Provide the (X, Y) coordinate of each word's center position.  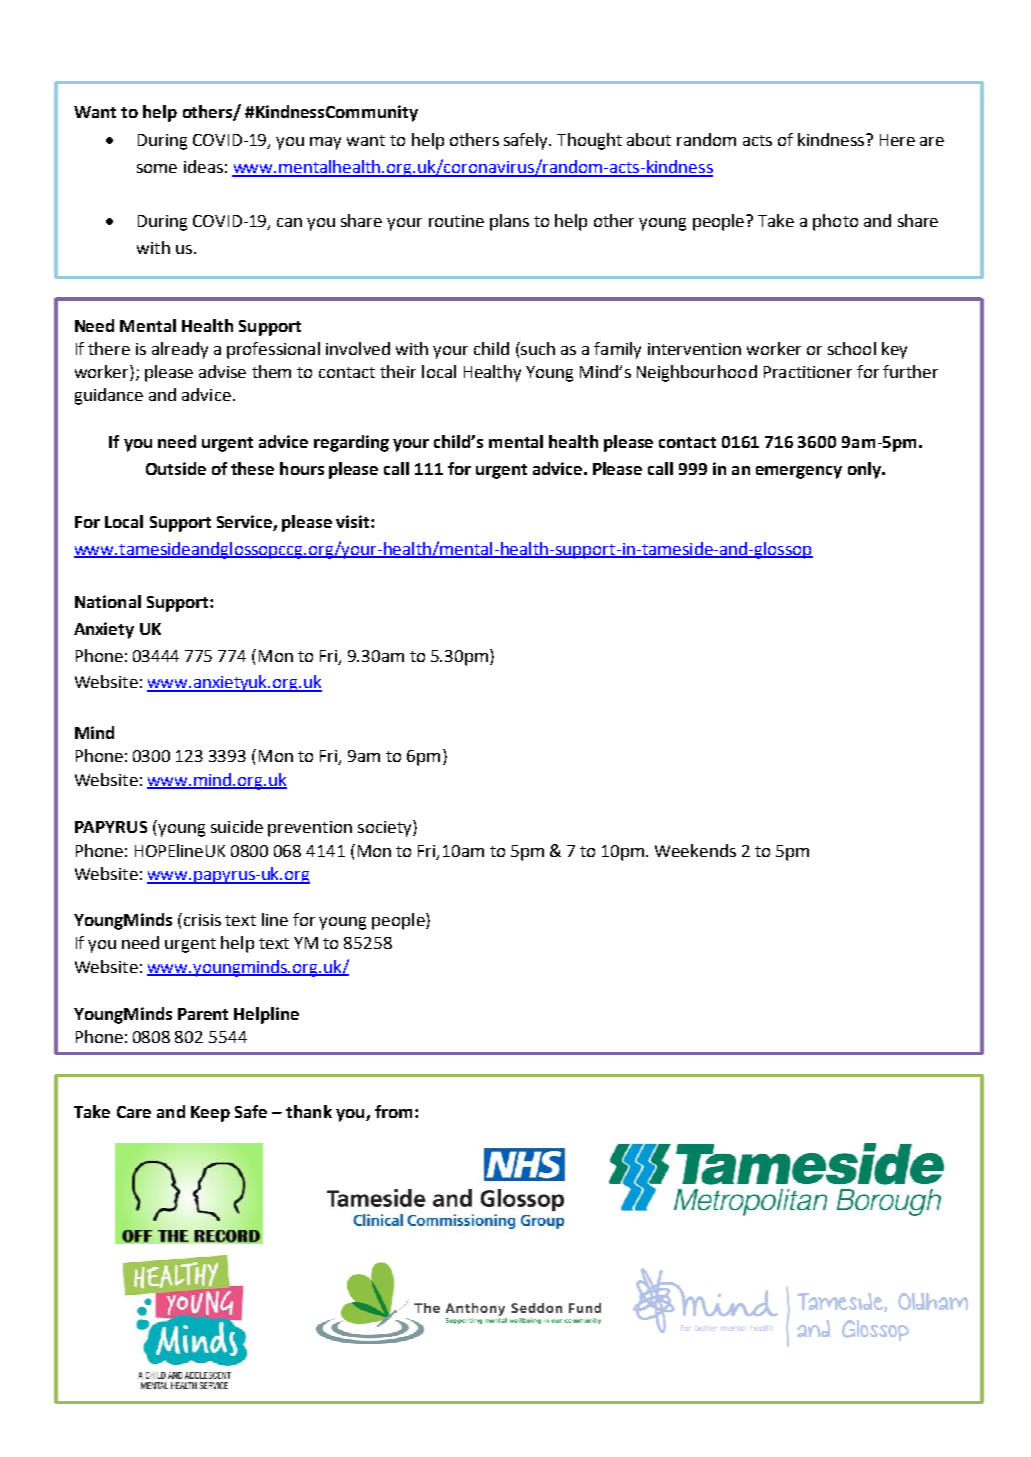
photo (835, 222)
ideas (203, 166)
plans (509, 222)
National (108, 601)
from (393, 1111)
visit (354, 521)
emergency (799, 472)
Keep (210, 1114)
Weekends (695, 850)
